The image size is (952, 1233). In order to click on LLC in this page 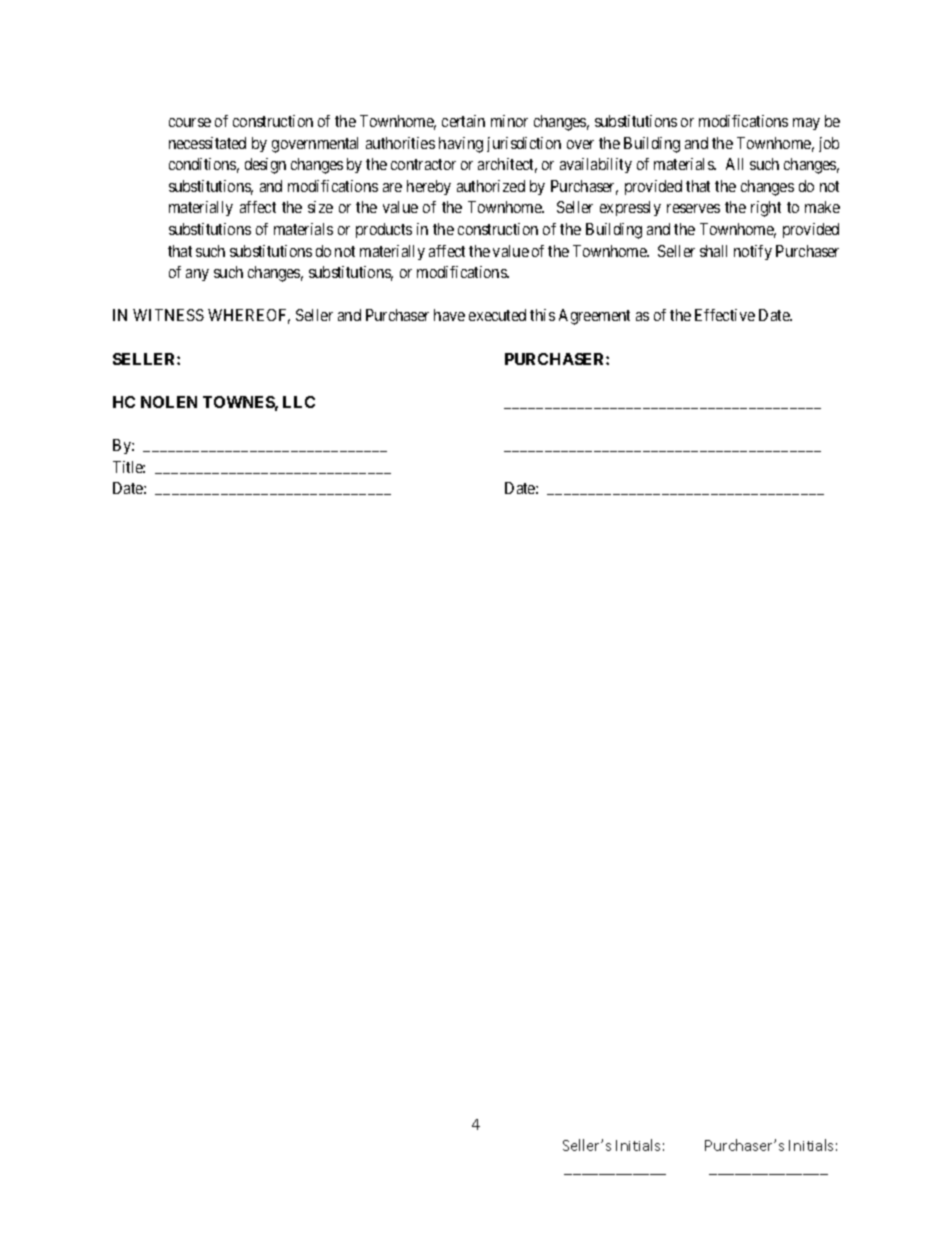, I will do `click(299, 402)`.
